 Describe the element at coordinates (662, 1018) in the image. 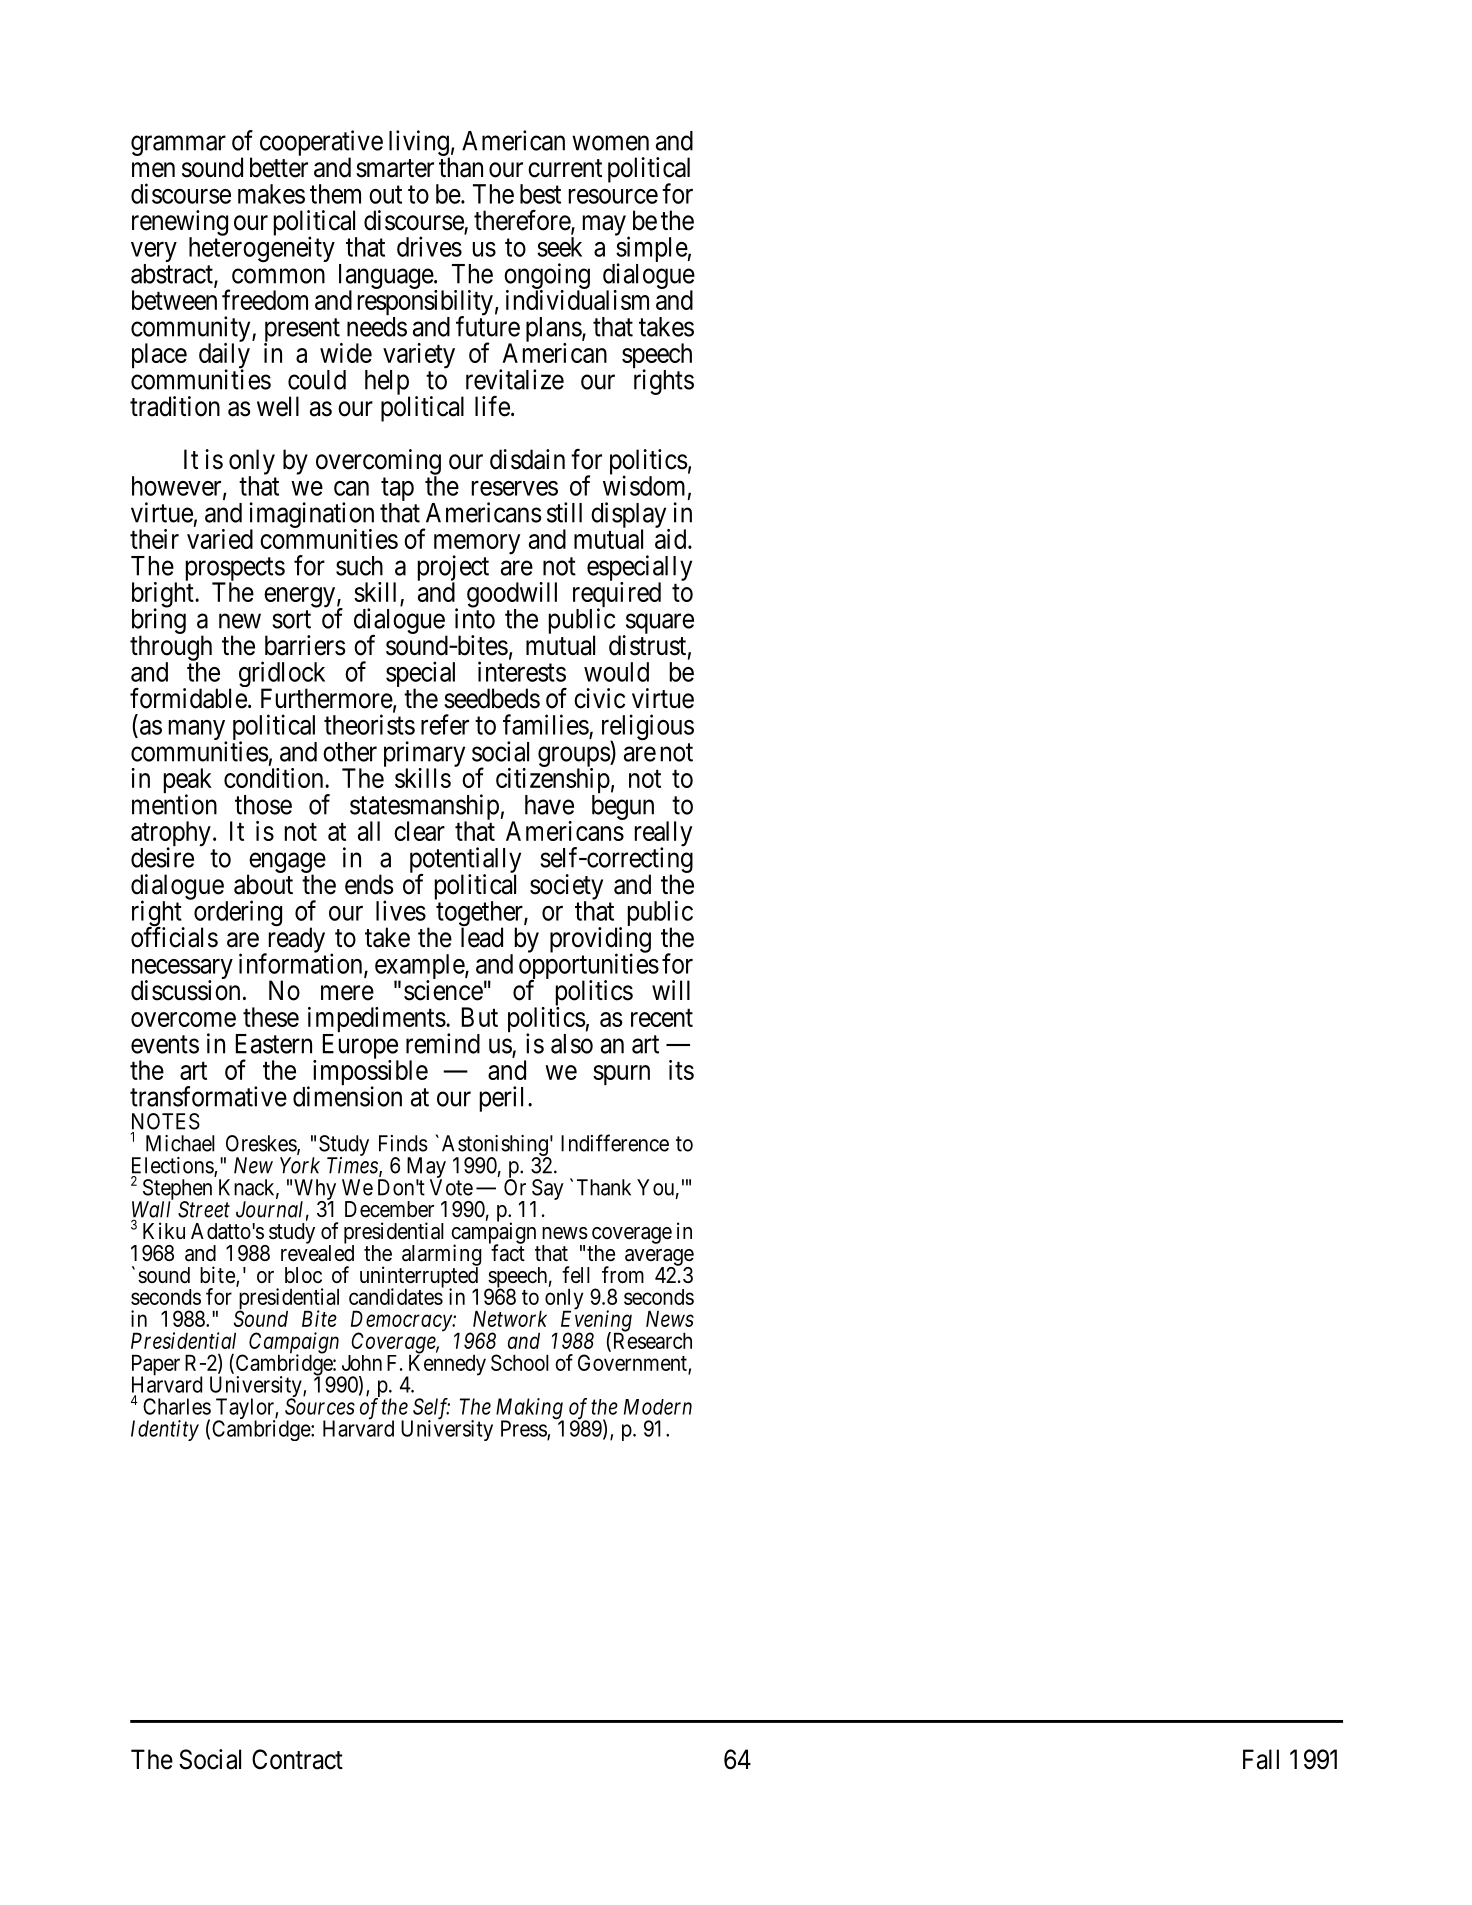

I see `recent` at that location.
